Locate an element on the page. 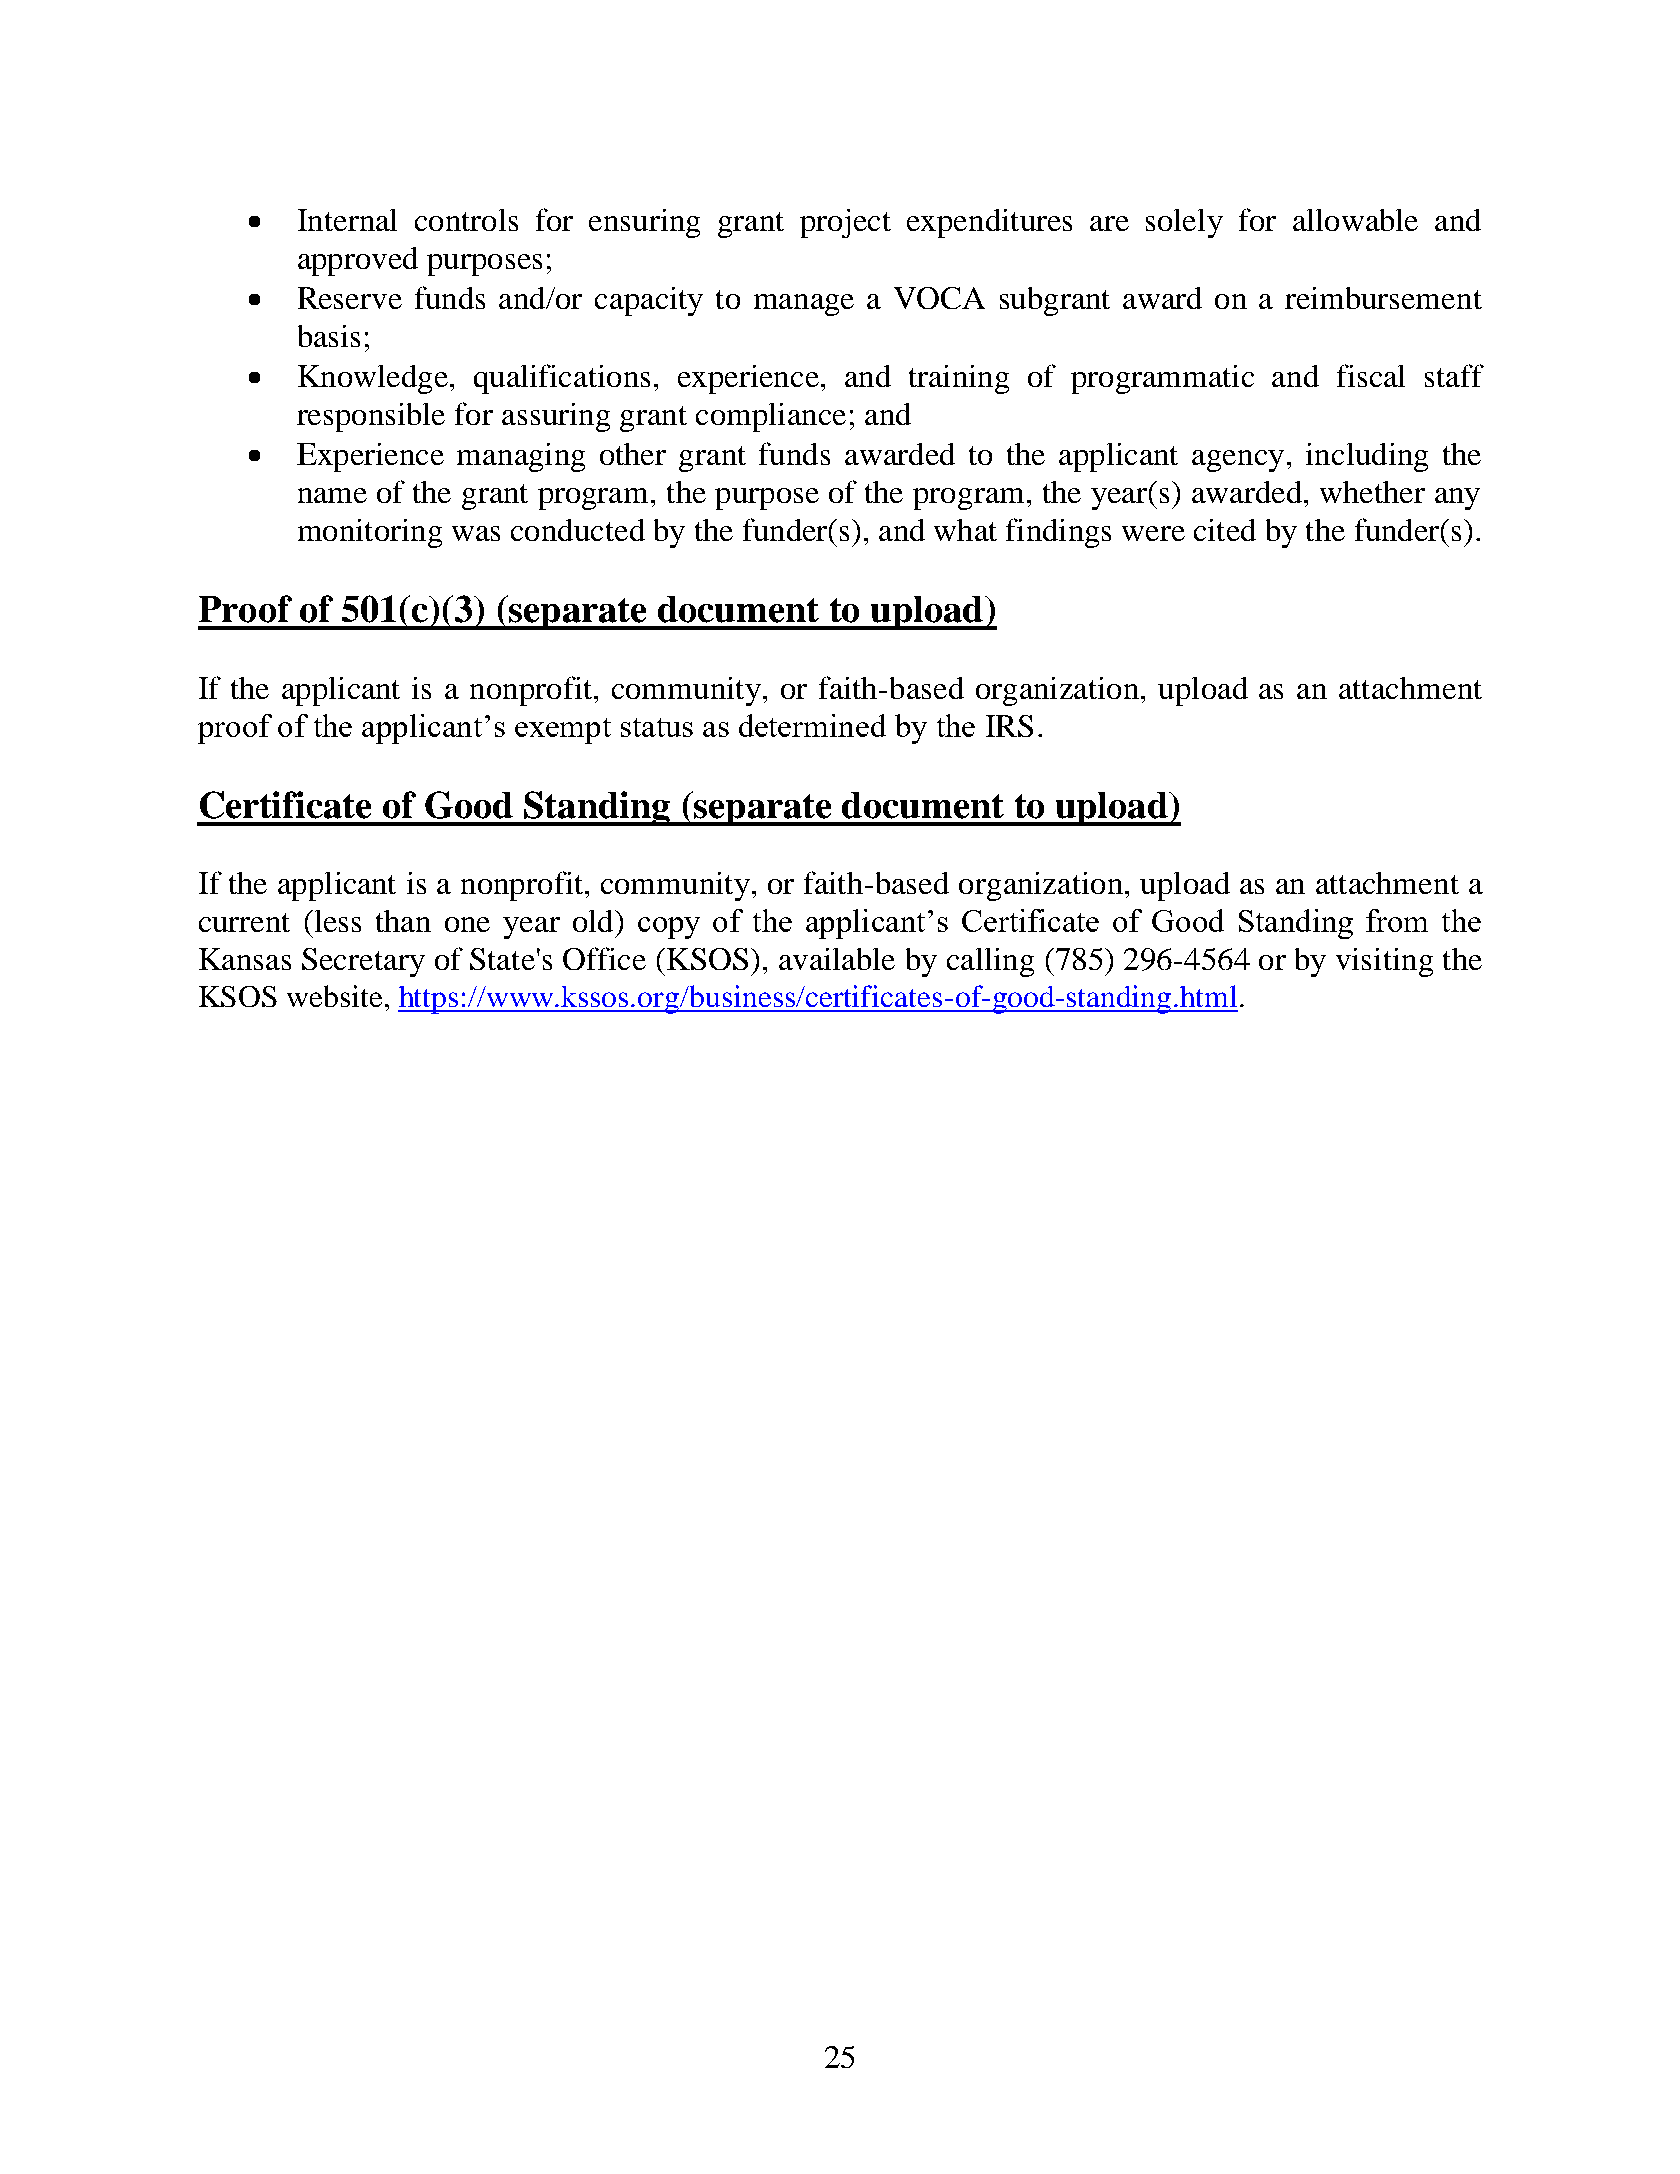 This page has height=2174, width=1680. what is located at coordinates (965, 530).
